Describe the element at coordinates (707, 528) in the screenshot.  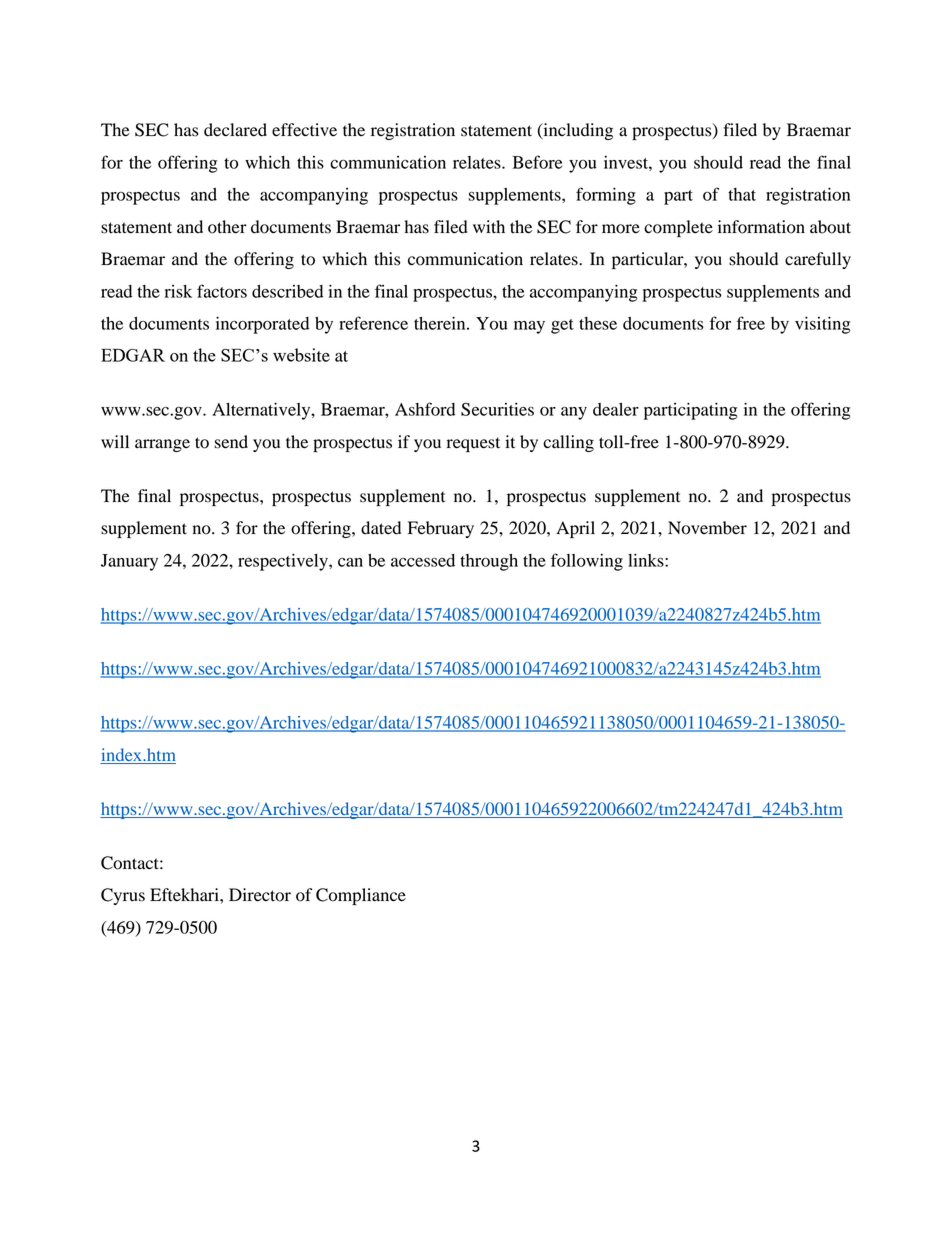
I see `November` at that location.
